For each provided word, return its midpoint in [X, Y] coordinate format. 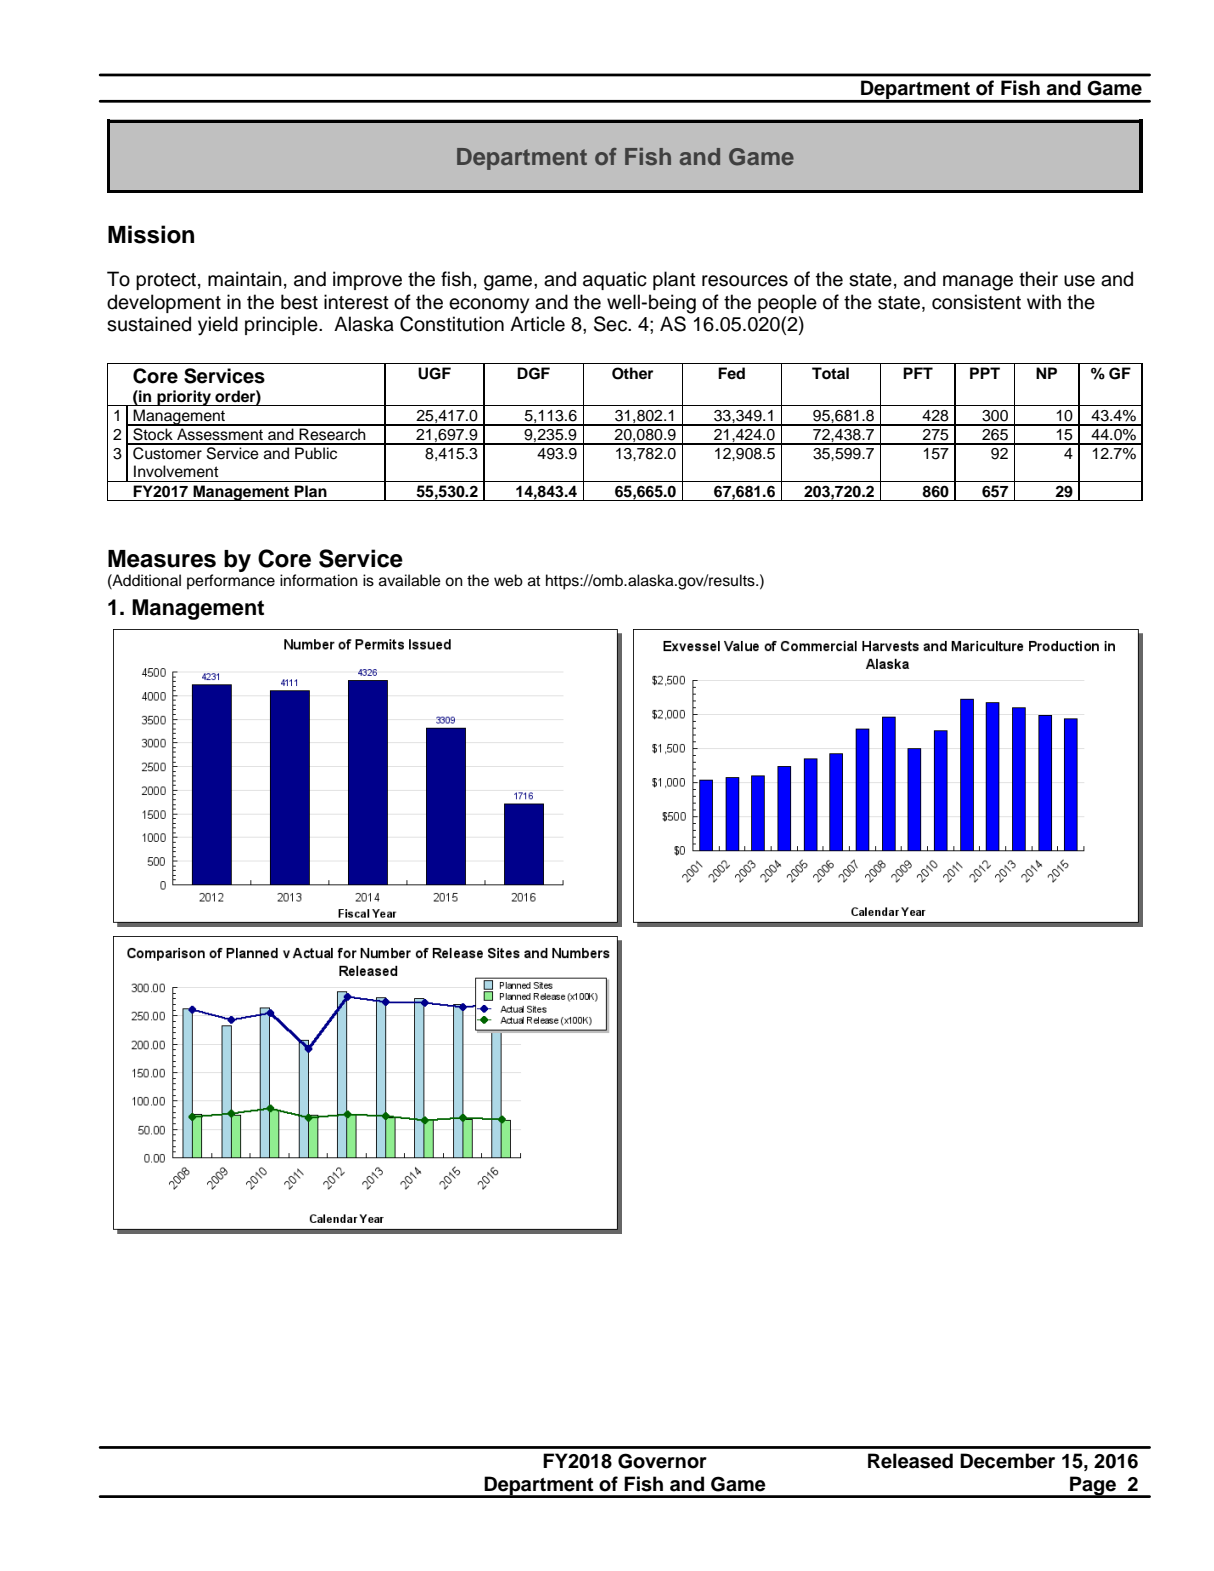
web [508, 580]
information [319, 580]
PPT [985, 373]
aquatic [615, 280]
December [1007, 1461]
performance [231, 582]
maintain [245, 279]
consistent [976, 302]
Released [910, 1461]
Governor [662, 1461]
